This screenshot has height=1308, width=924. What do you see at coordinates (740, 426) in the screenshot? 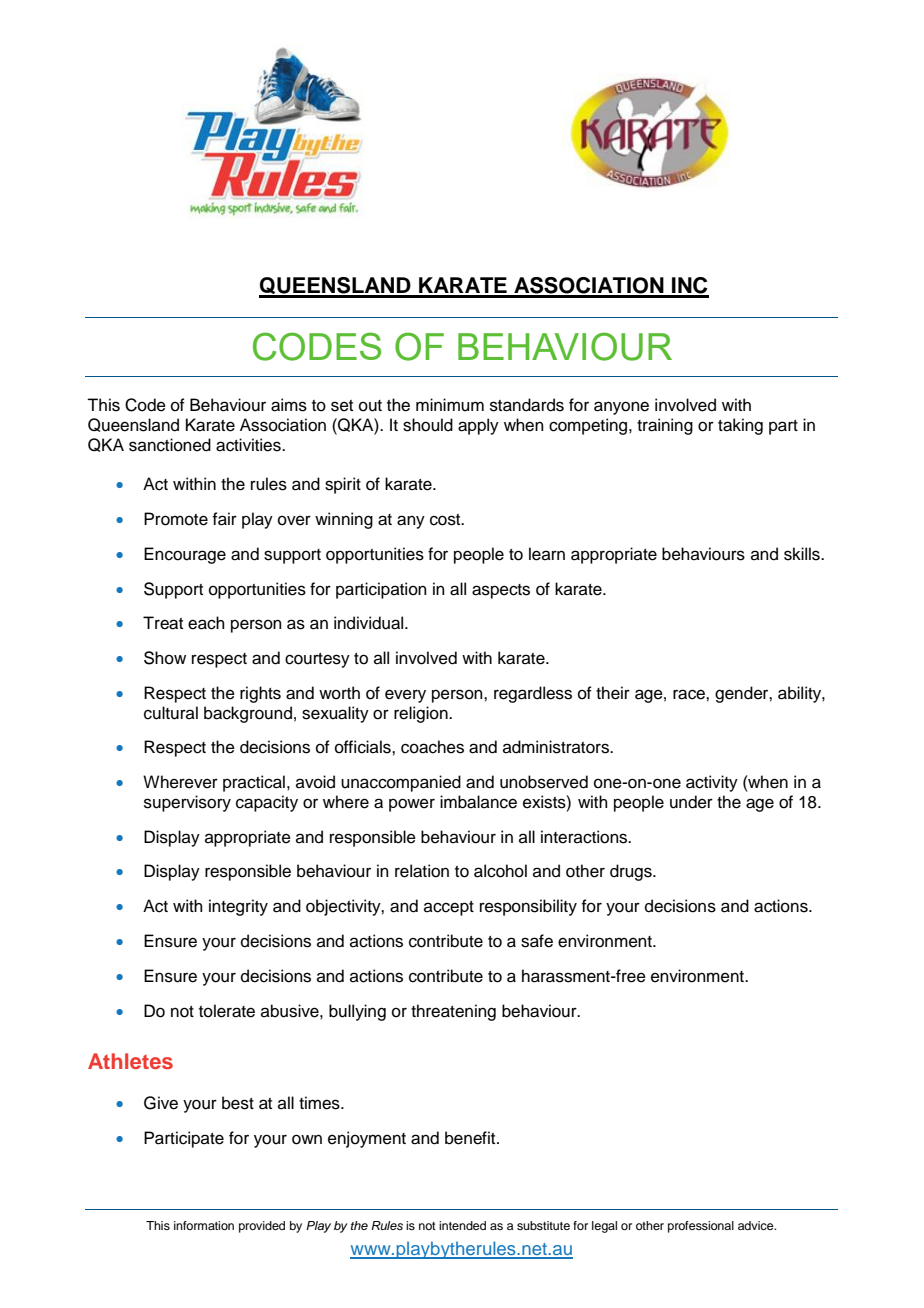
I see `taking` at bounding box center [740, 426].
